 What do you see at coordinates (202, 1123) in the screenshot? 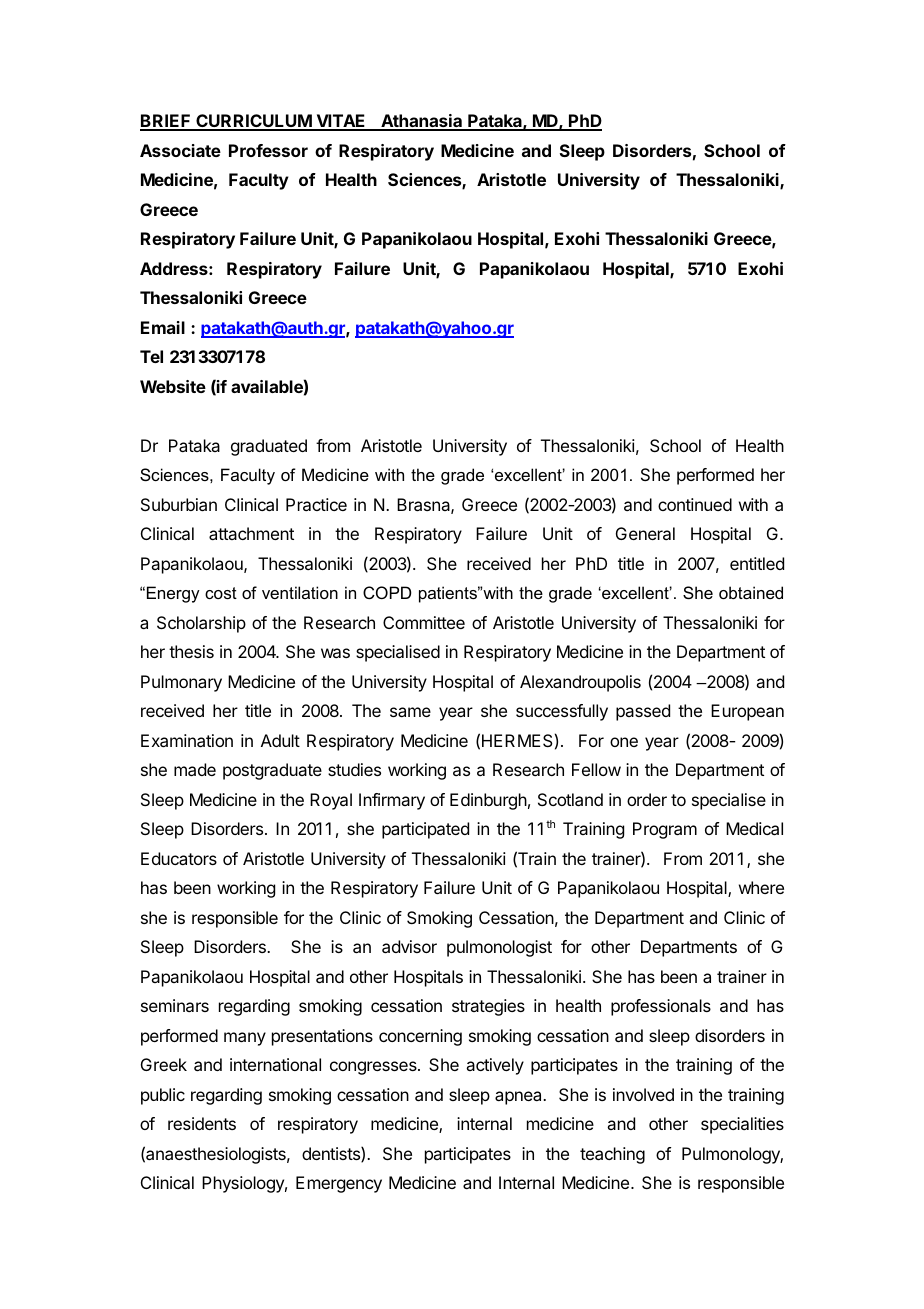
I see `residents` at bounding box center [202, 1123].
